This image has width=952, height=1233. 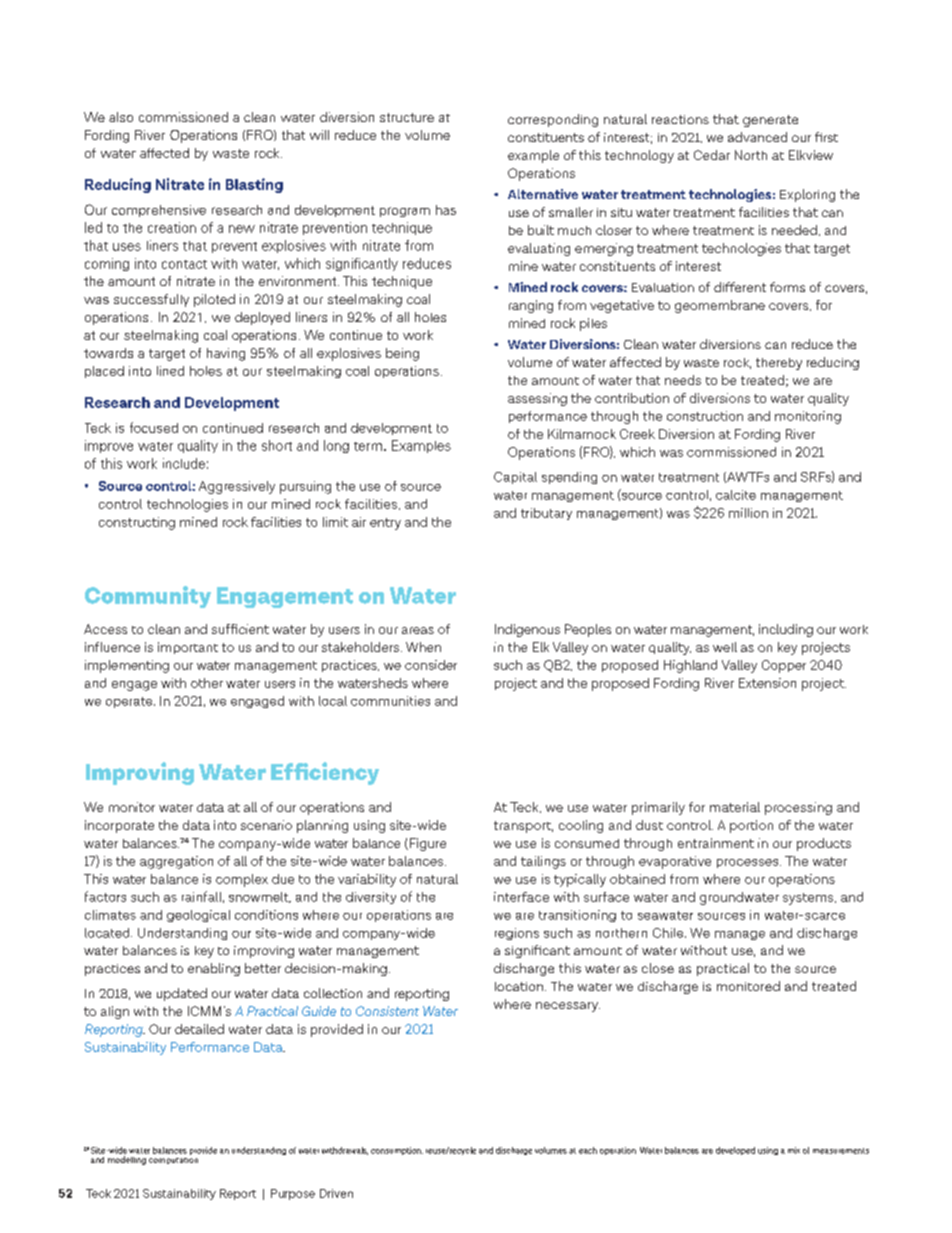 What do you see at coordinates (127, 1160) in the image?
I see `modelling` at bounding box center [127, 1160].
